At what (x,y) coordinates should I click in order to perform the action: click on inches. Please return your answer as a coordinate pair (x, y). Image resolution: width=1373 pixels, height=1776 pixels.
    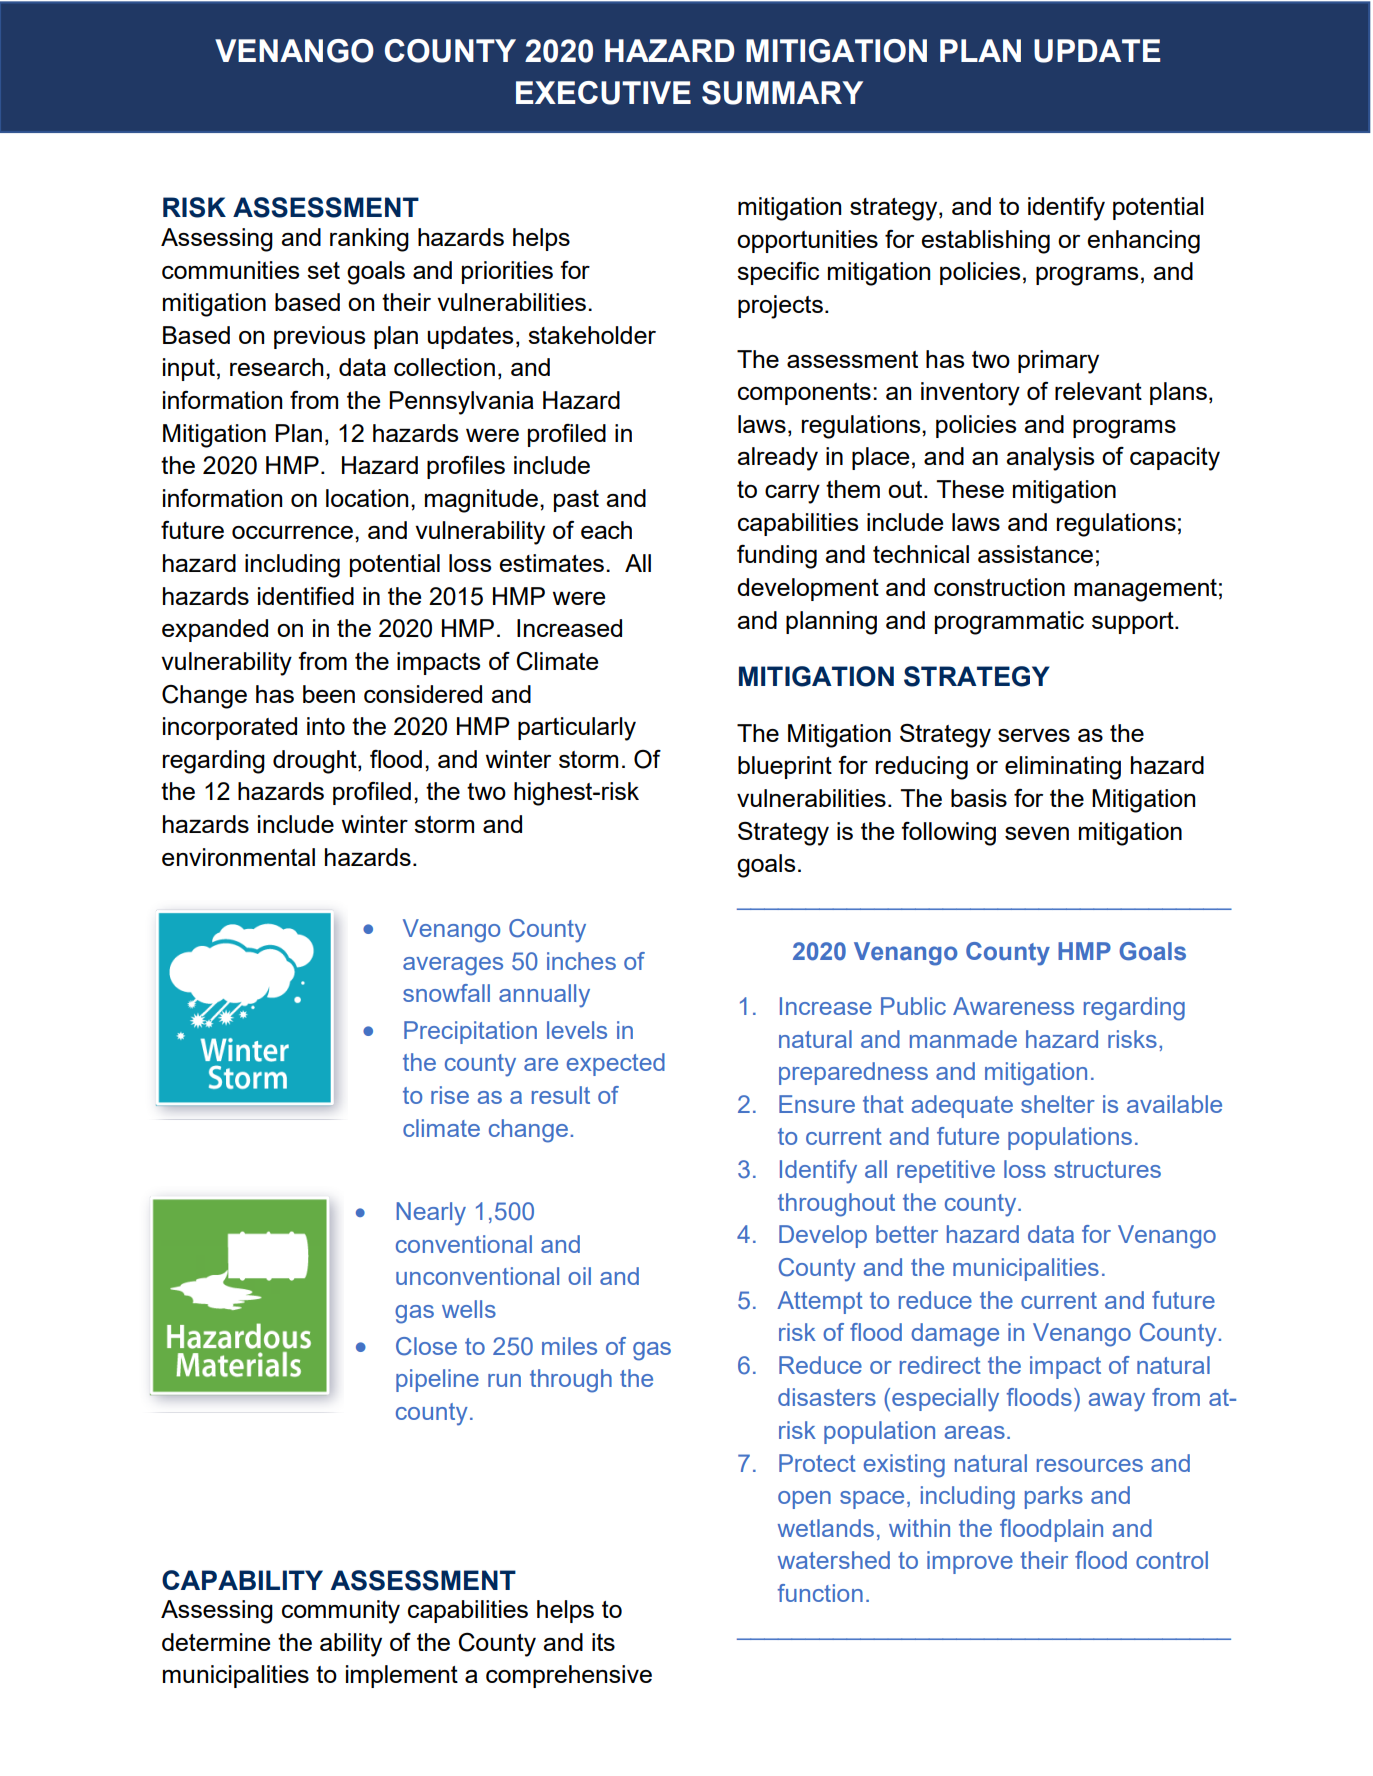
    Looking at the image, I should click on (581, 961).
